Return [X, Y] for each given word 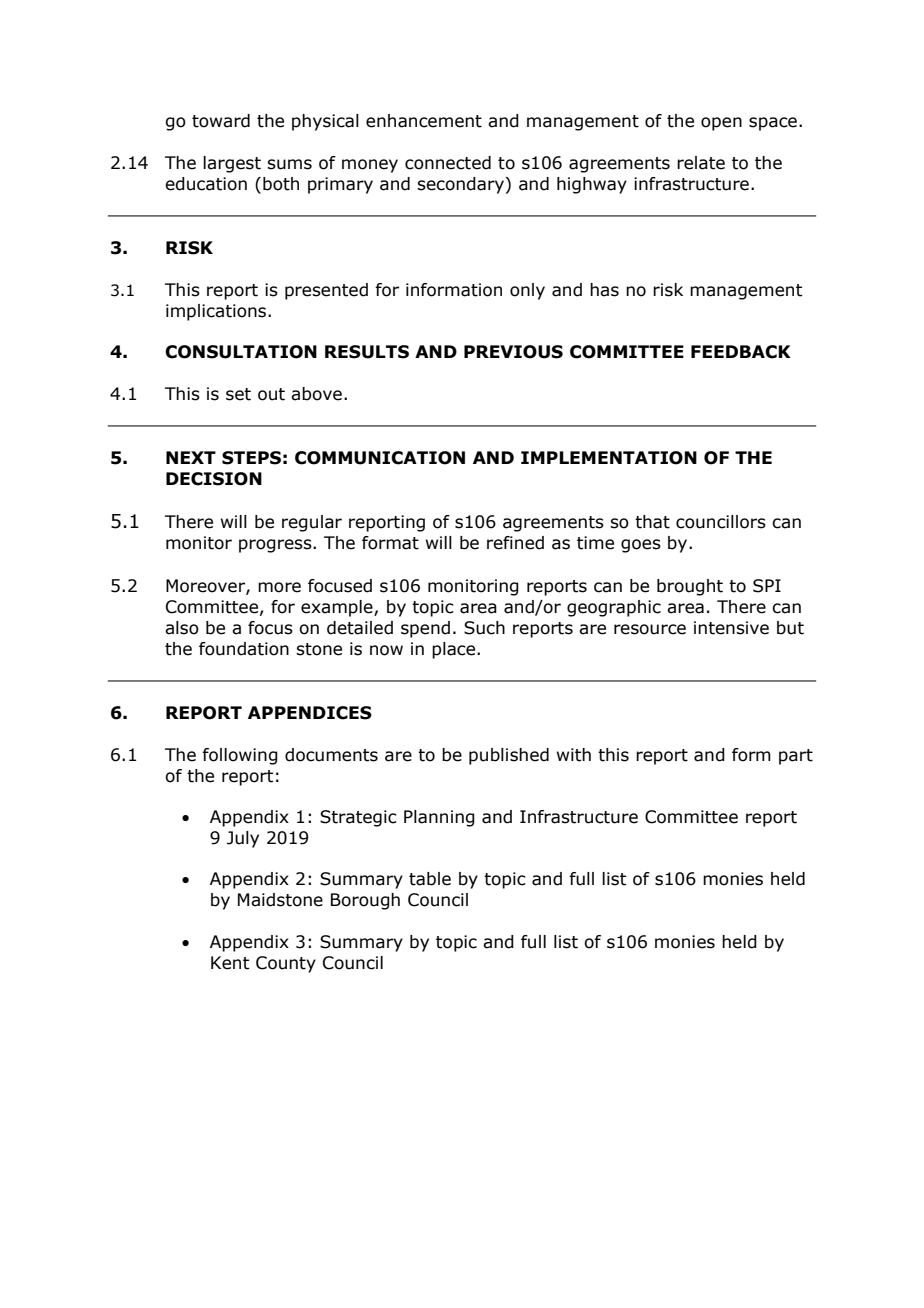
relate [701, 163]
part [796, 757]
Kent [230, 963]
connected [448, 163]
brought [690, 587]
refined [515, 543]
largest [232, 164]
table [430, 879]
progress [276, 546]
